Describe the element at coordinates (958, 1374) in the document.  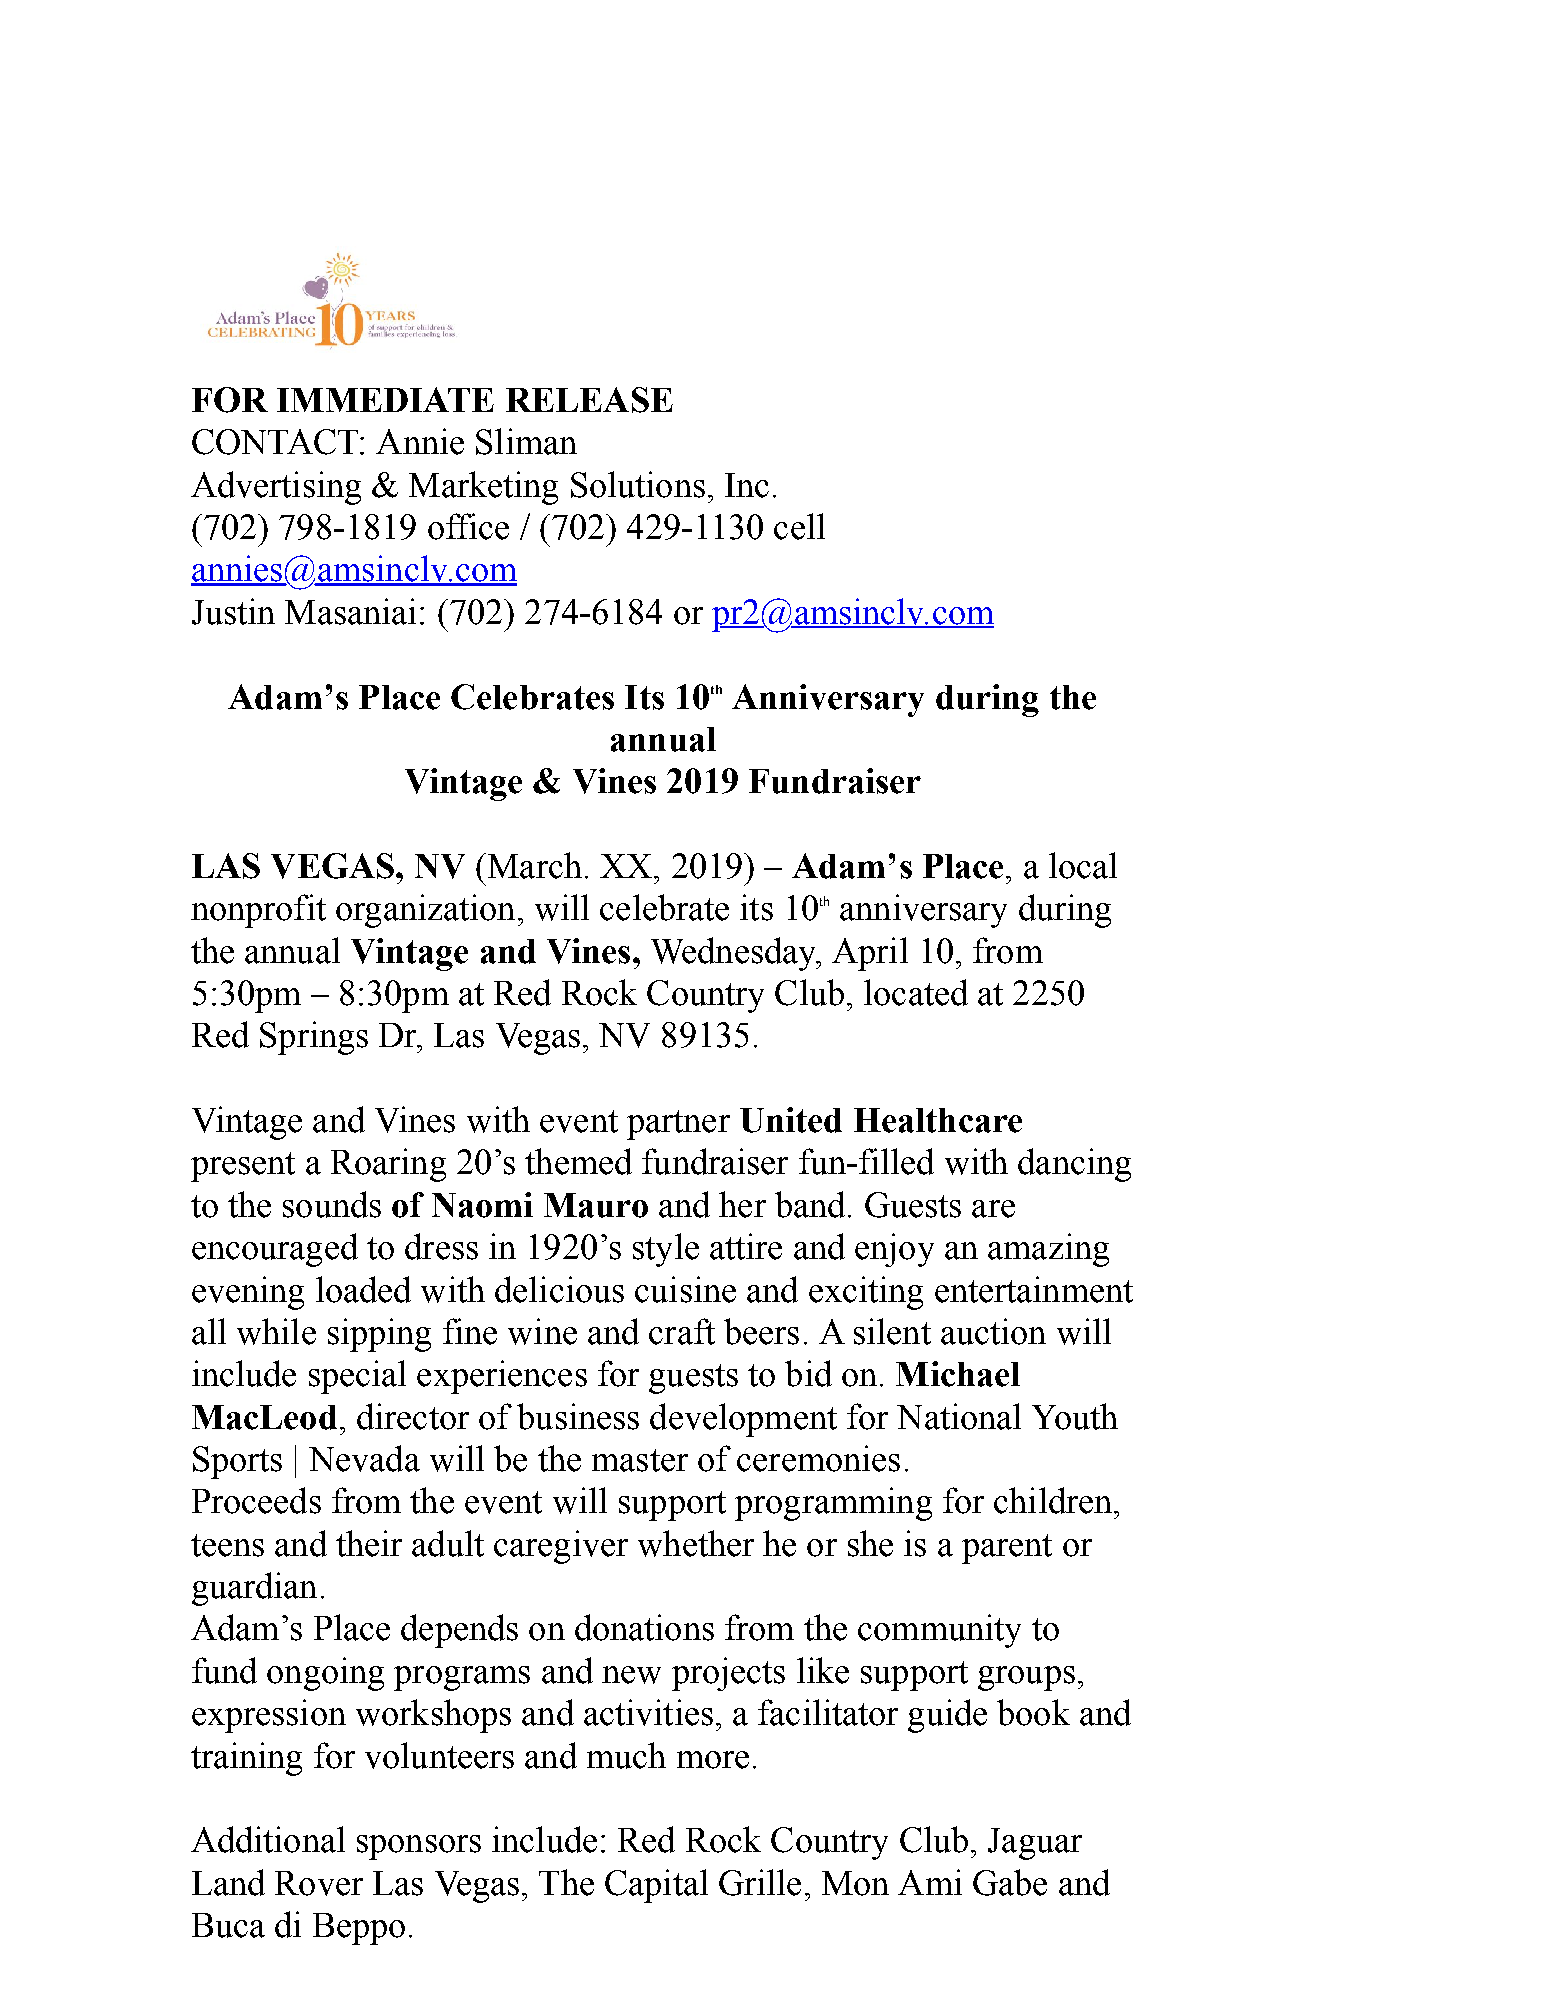
I see `Michael` at that location.
